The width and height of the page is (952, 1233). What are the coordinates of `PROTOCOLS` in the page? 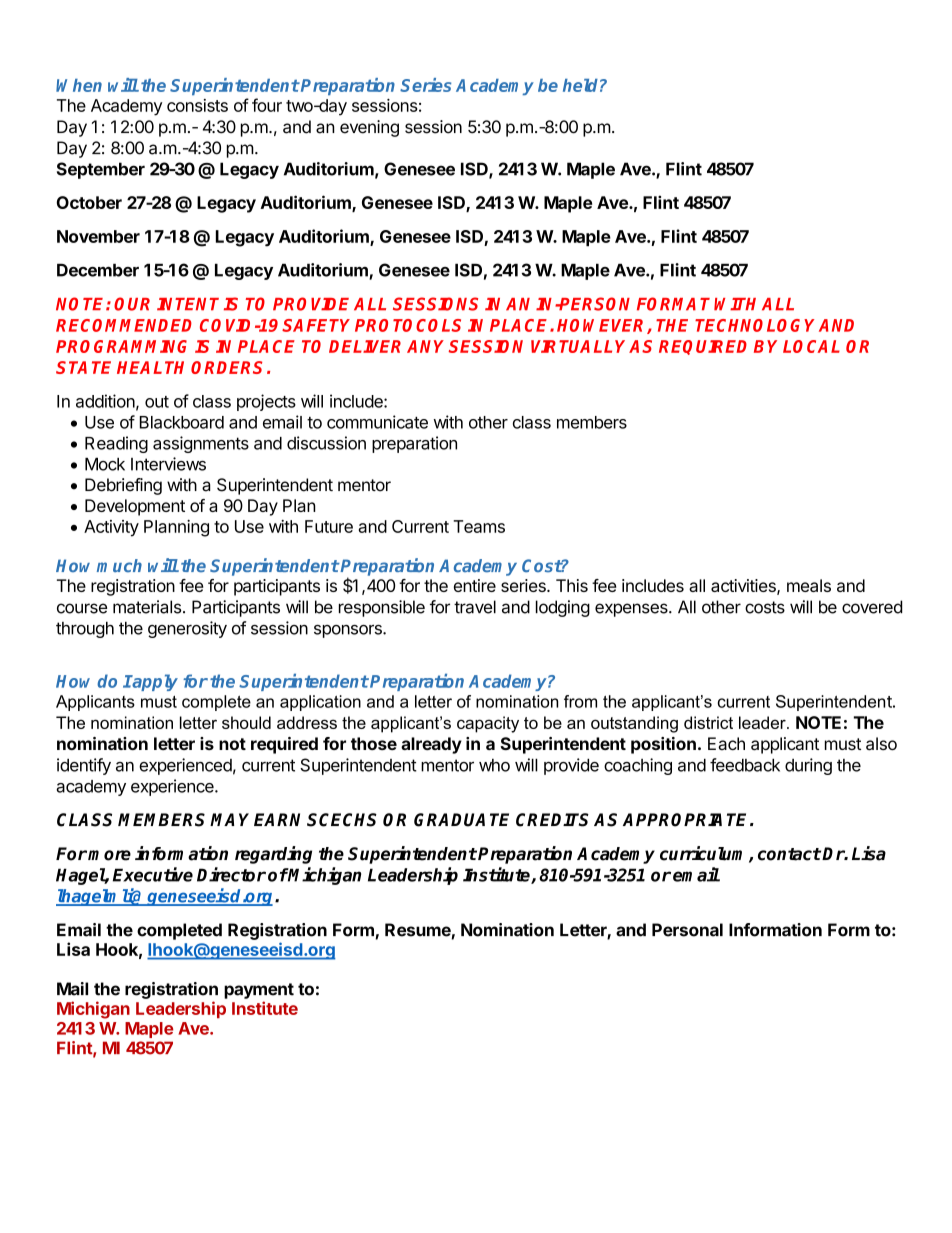 It's located at (408, 325).
